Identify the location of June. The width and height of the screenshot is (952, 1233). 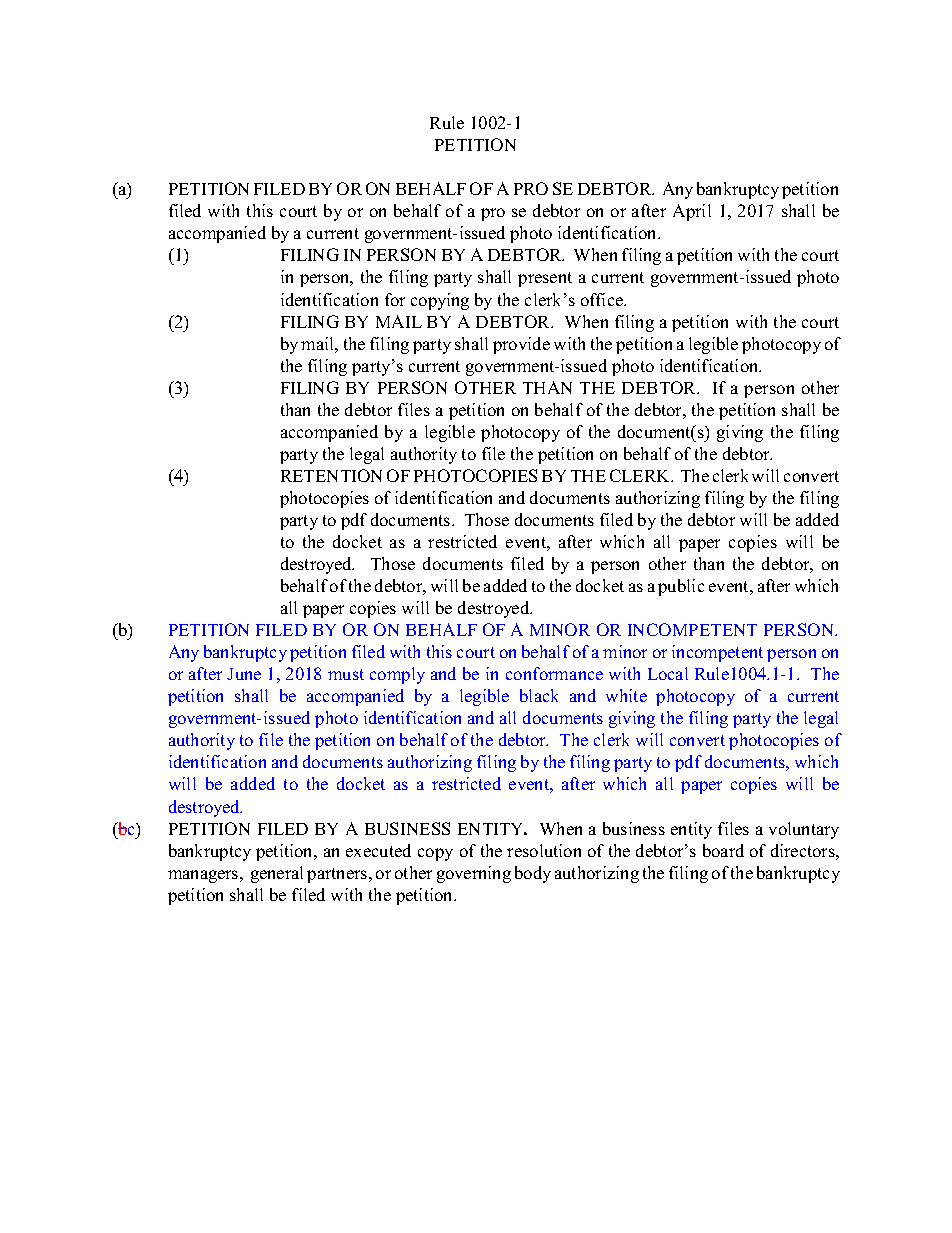
(244, 674).
